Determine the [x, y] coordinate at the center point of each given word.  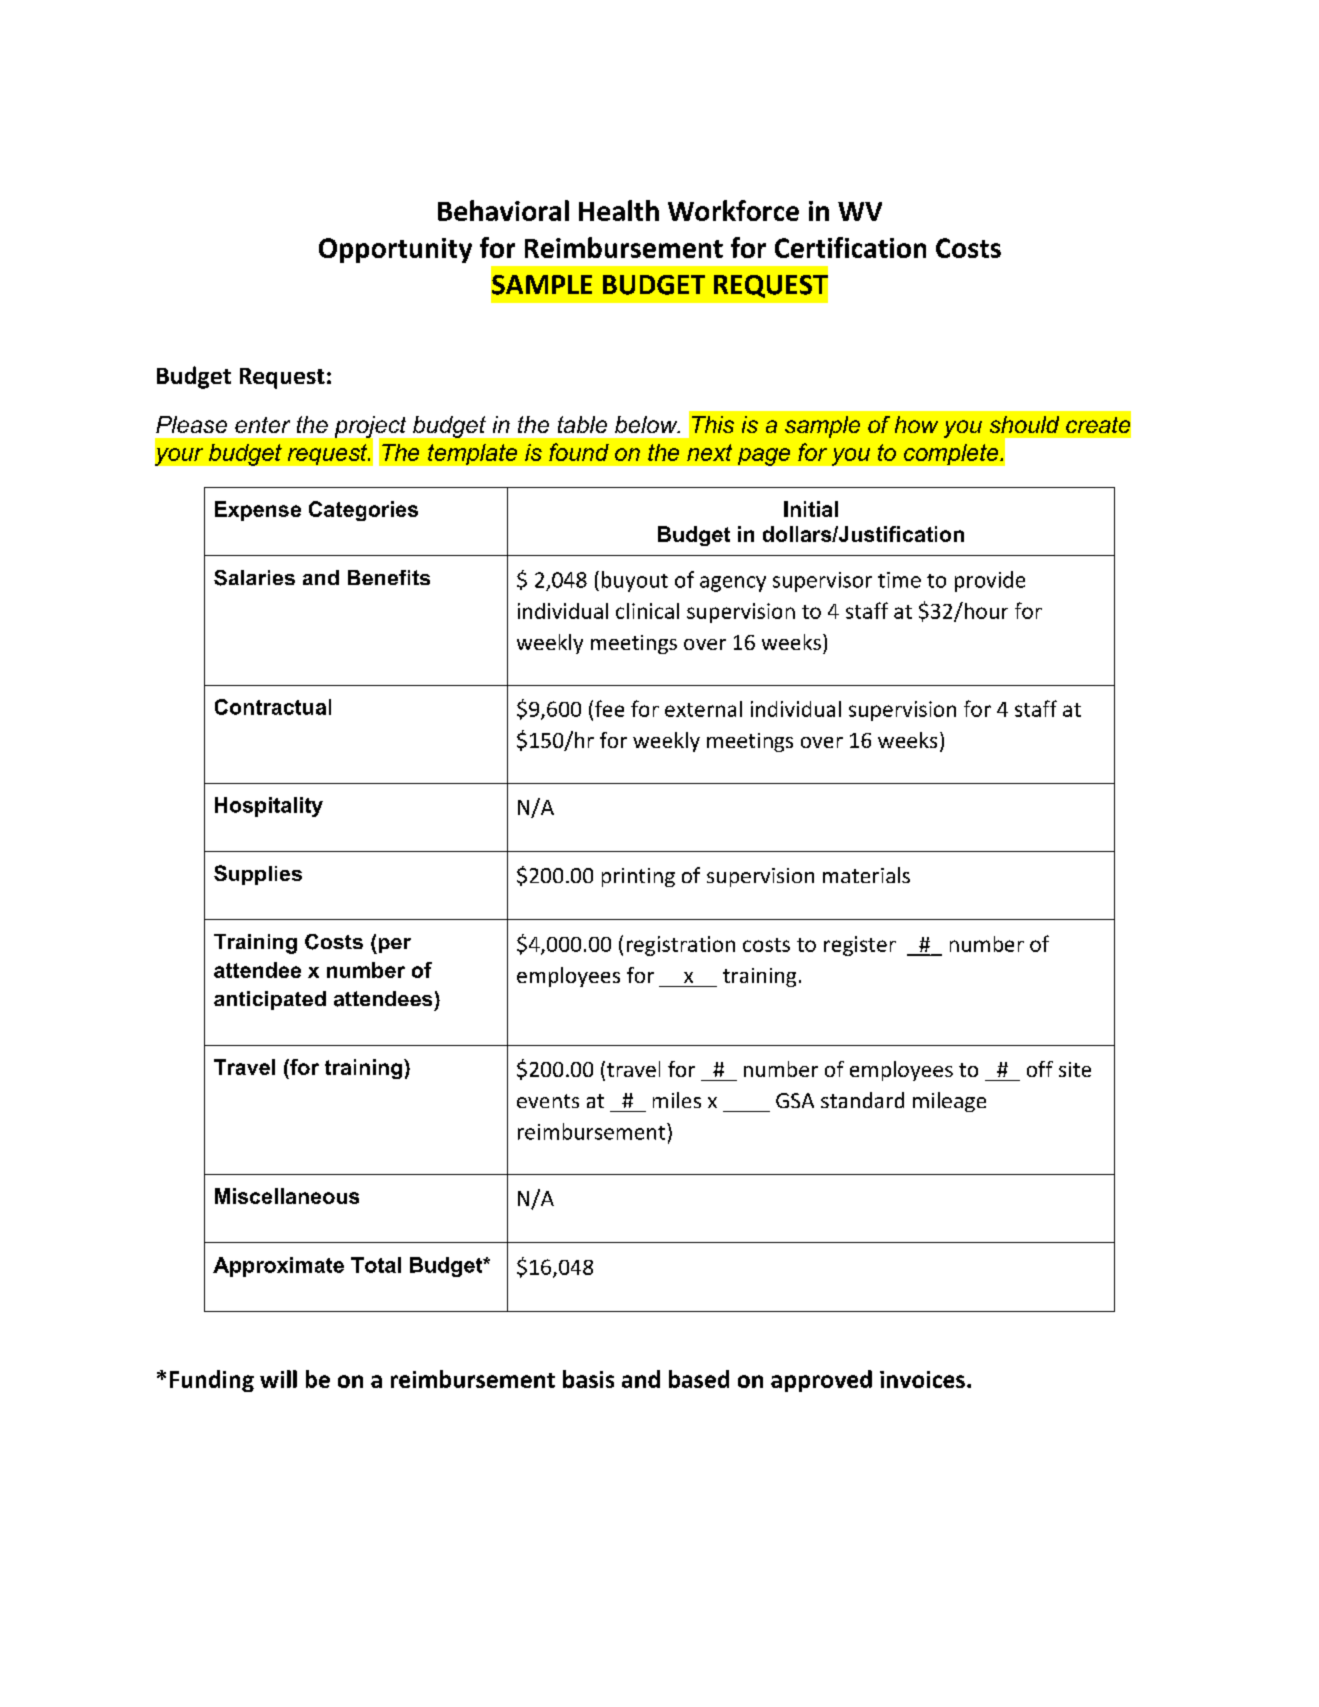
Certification [850, 247]
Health [619, 210]
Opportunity [395, 250]
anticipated [270, 1000]
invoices [922, 1379]
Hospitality [269, 807]
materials [866, 875]
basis [588, 1379]
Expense [258, 511]
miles [677, 1100]
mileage [949, 1102]
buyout [635, 581]
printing [638, 877]
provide [990, 581]
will [278, 1379]
